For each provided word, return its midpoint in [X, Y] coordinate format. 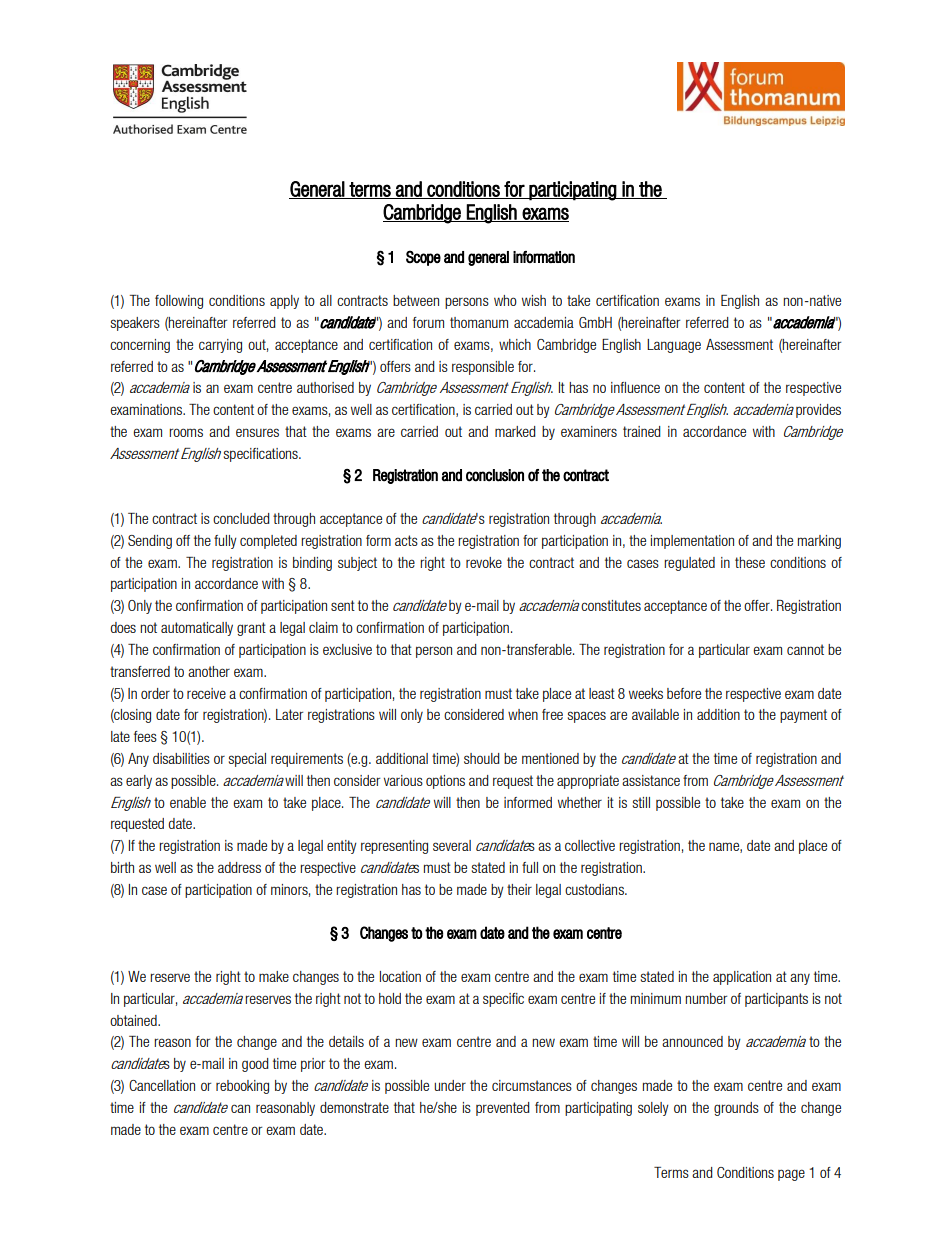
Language [674, 346]
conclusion [495, 475]
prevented [503, 1109]
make [274, 976]
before [684, 693]
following [179, 302]
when [523, 714]
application [742, 978]
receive [206, 693]
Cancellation [162, 1085]
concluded [241, 518]
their [519, 889]
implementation [692, 542]
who [505, 300]
